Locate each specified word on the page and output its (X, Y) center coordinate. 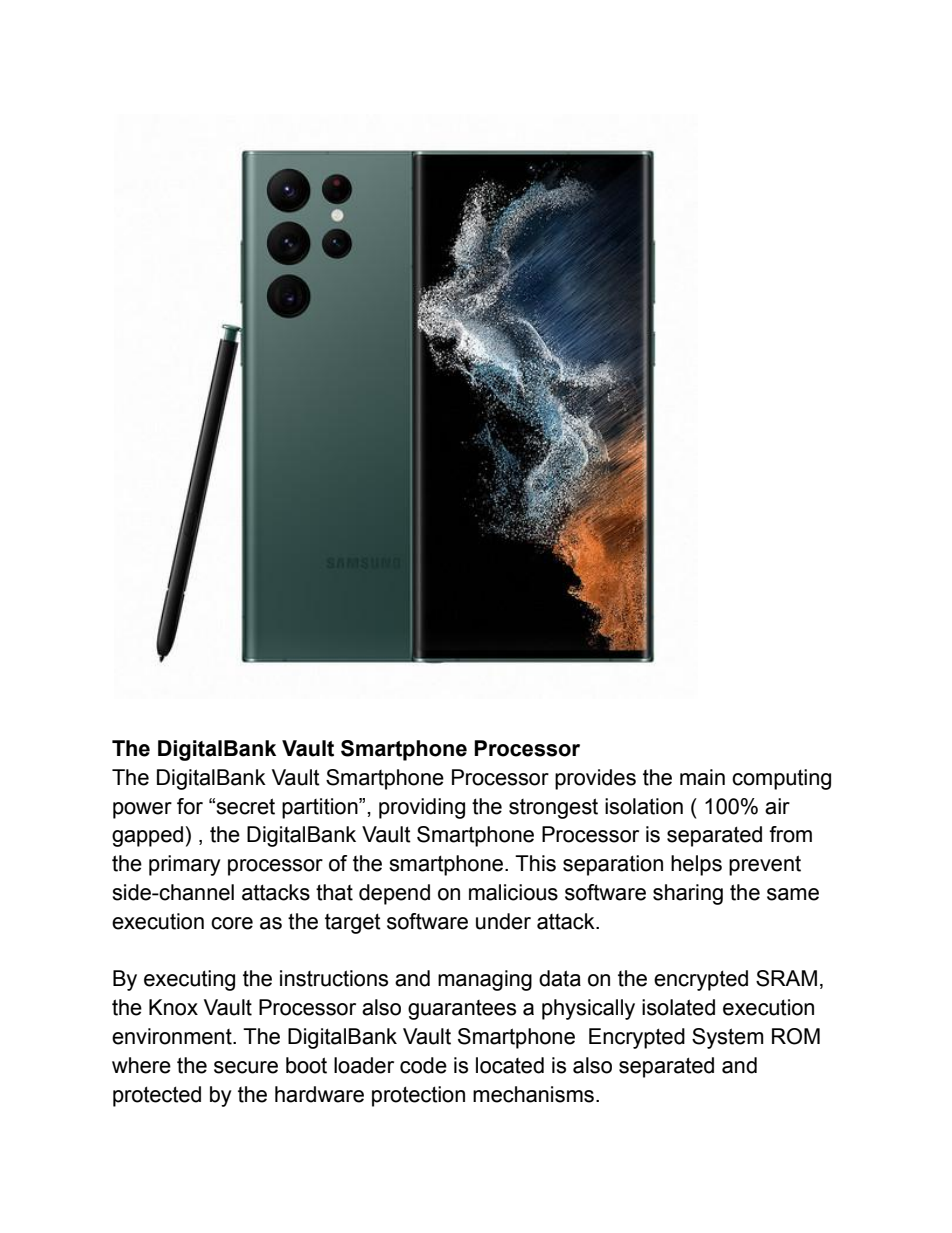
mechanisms (533, 1094)
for (190, 806)
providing (422, 808)
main (702, 777)
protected (157, 1096)
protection (418, 1096)
